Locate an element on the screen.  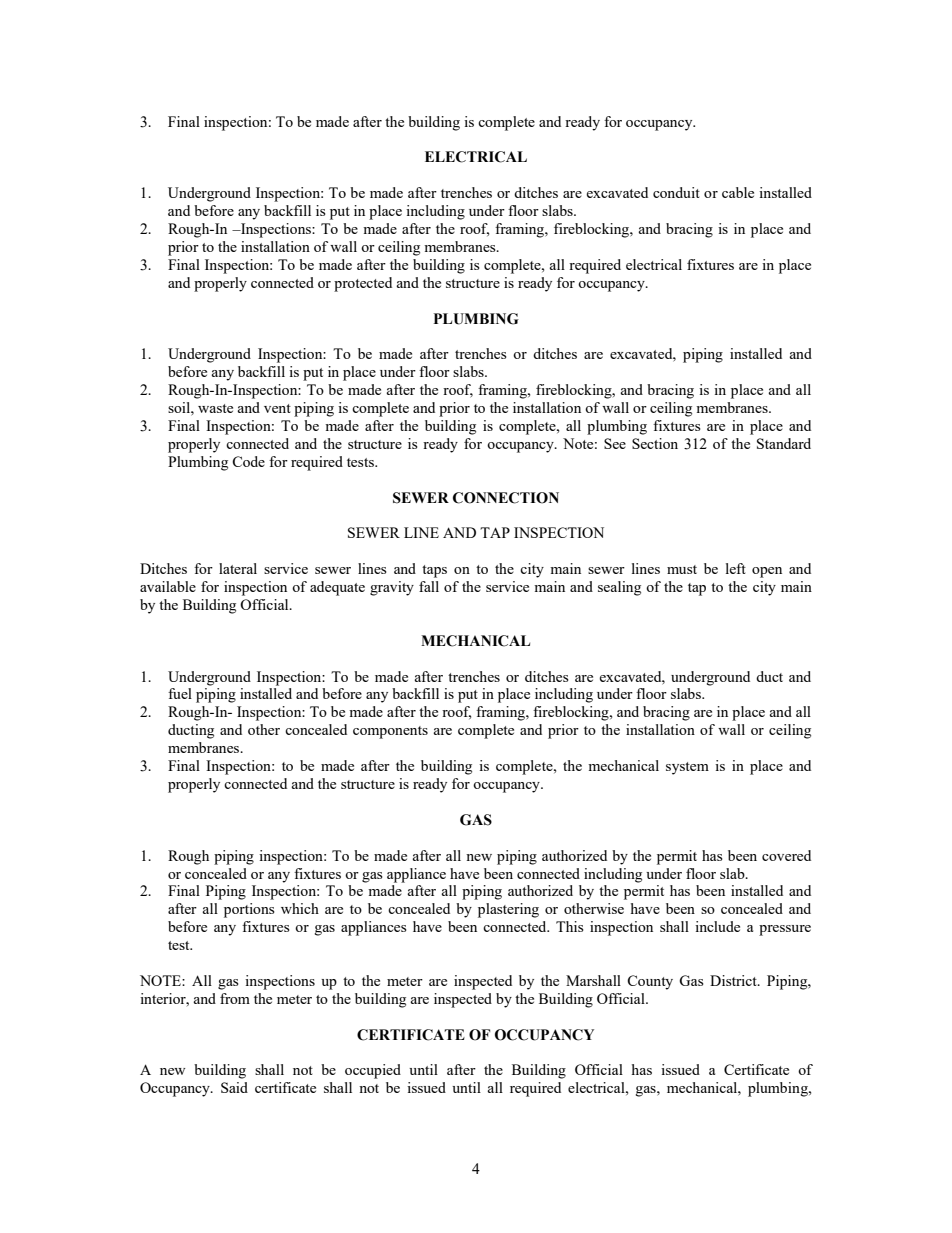
protected is located at coordinates (363, 284).
